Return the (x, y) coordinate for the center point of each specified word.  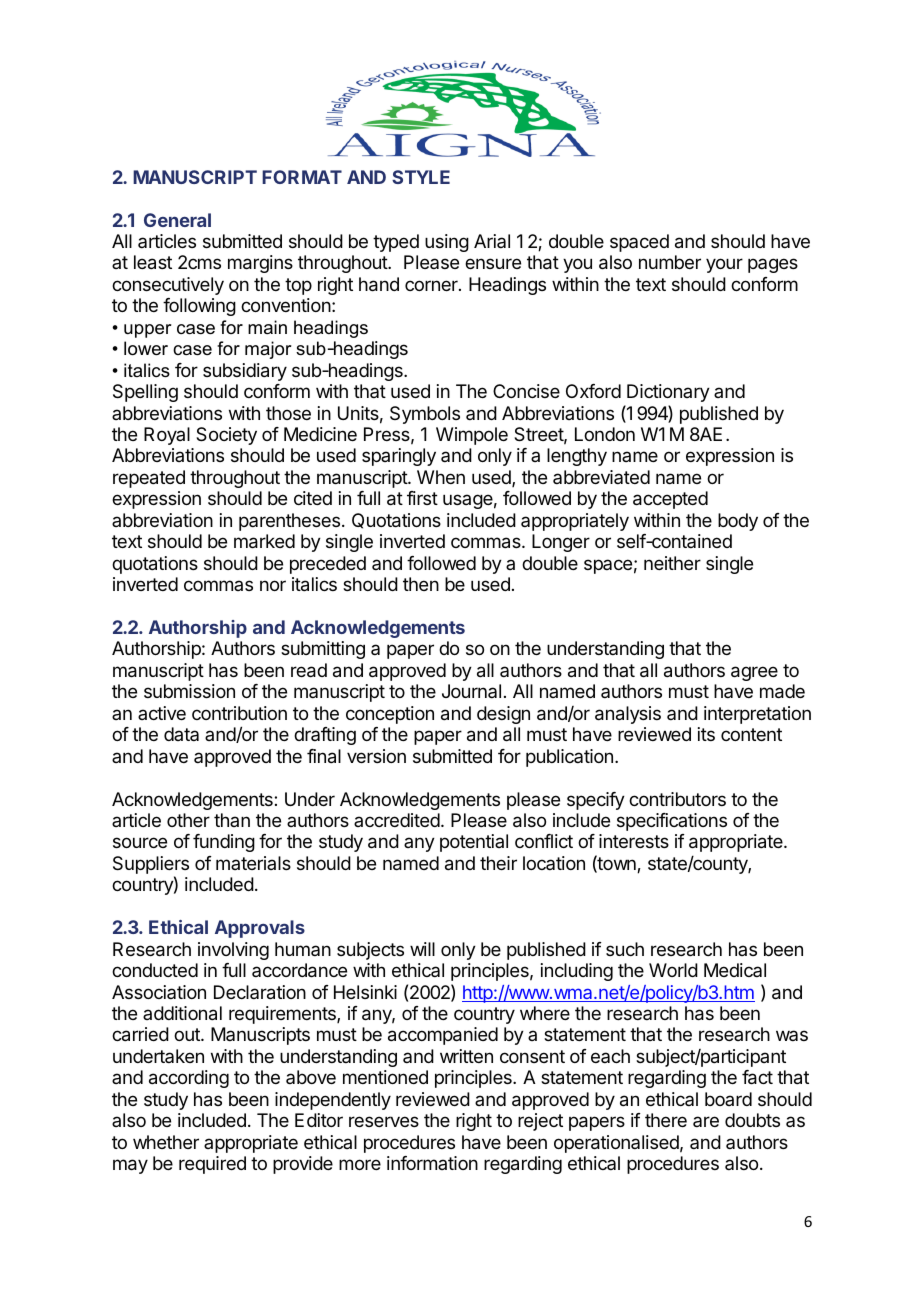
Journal (471, 691)
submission (189, 691)
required (212, 1165)
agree (754, 673)
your (724, 265)
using (447, 243)
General (177, 220)
